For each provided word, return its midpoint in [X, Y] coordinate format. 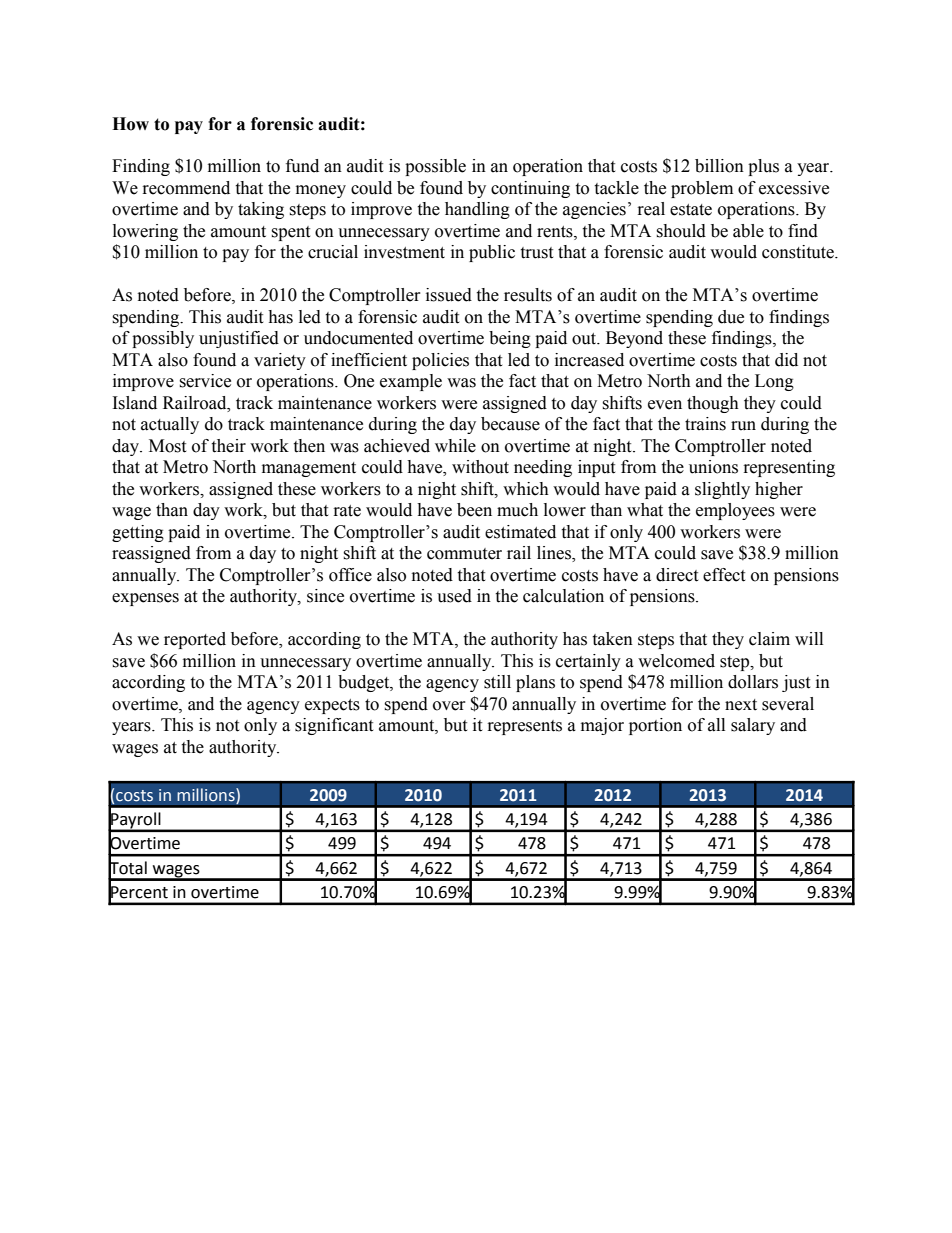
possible [435, 167]
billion [719, 166]
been [474, 510]
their [228, 446]
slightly [722, 490]
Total [127, 867]
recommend [186, 188]
